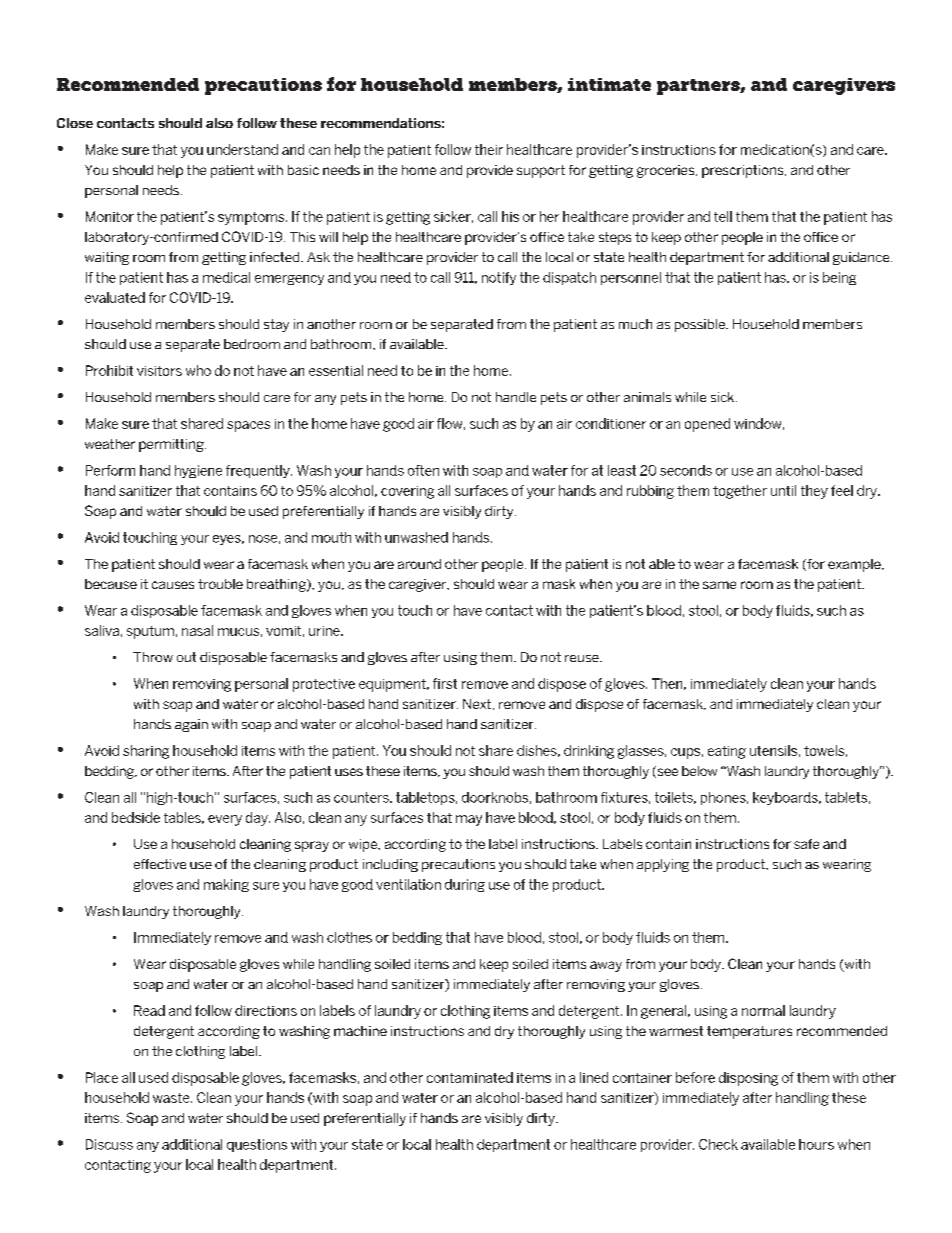 This screenshot has height=1233, width=952. Describe the element at coordinates (470, 1077) in the screenshot. I see `contaminated` at that location.
